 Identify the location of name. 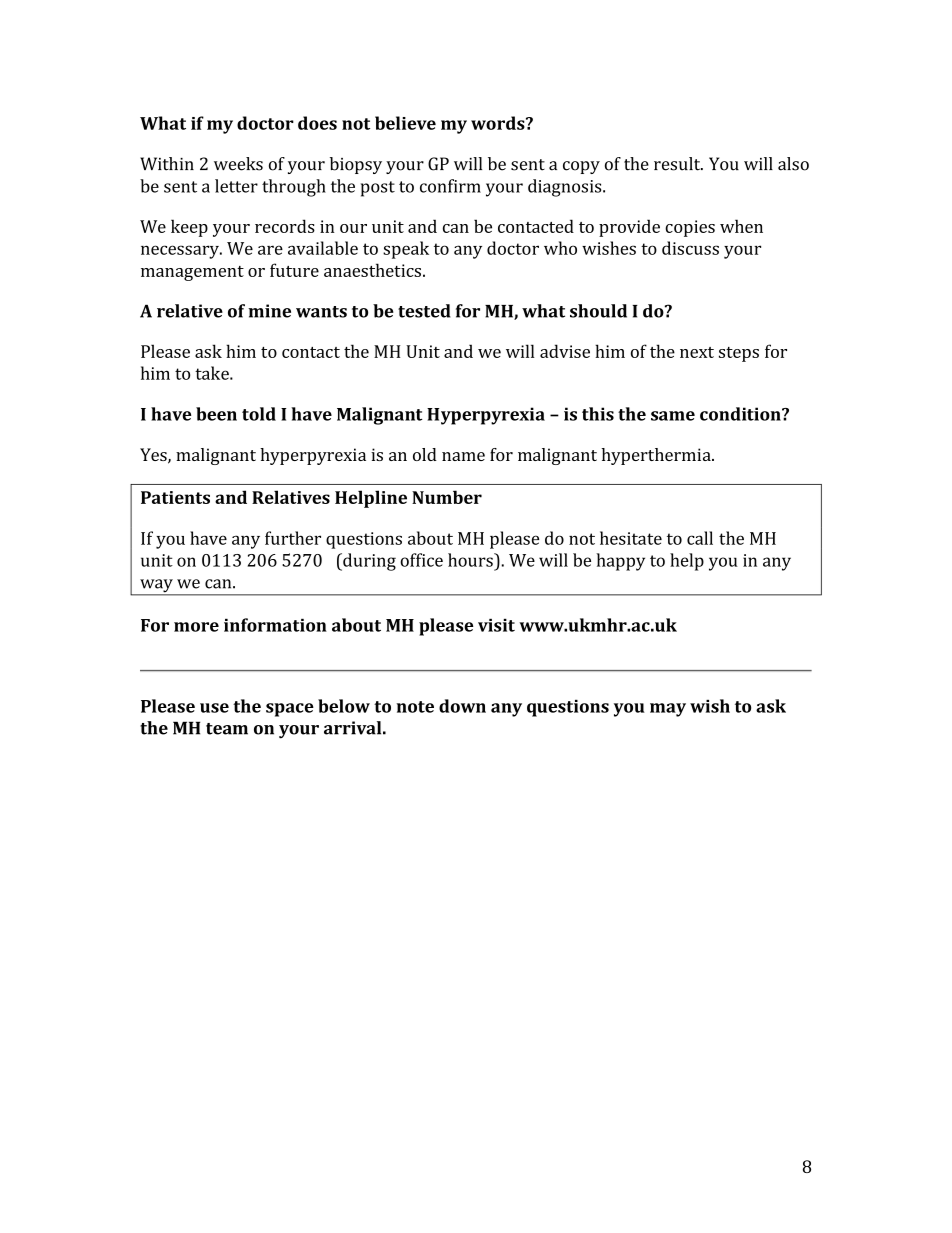
(463, 456).
